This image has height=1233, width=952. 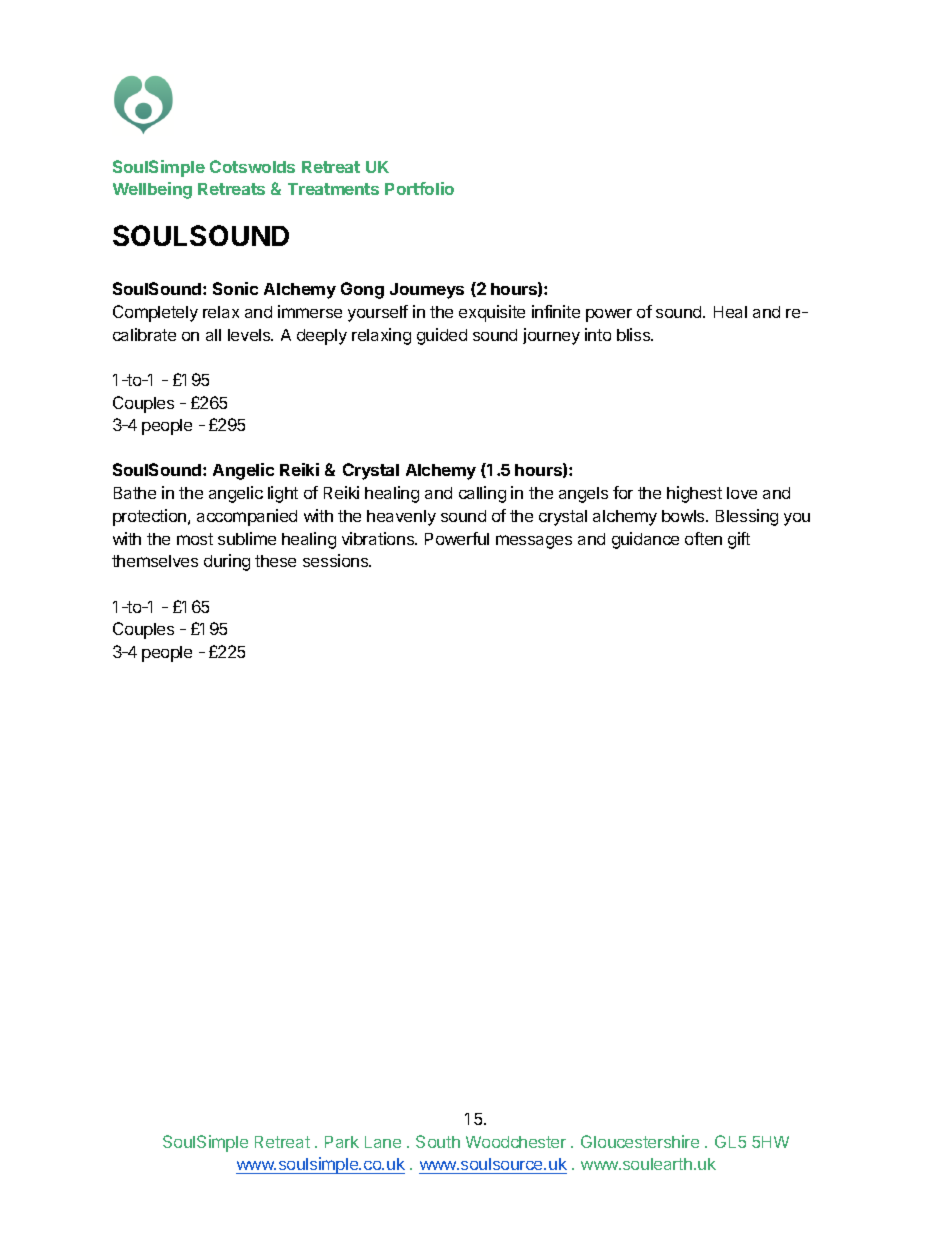 I want to click on levels, so click(x=250, y=335).
